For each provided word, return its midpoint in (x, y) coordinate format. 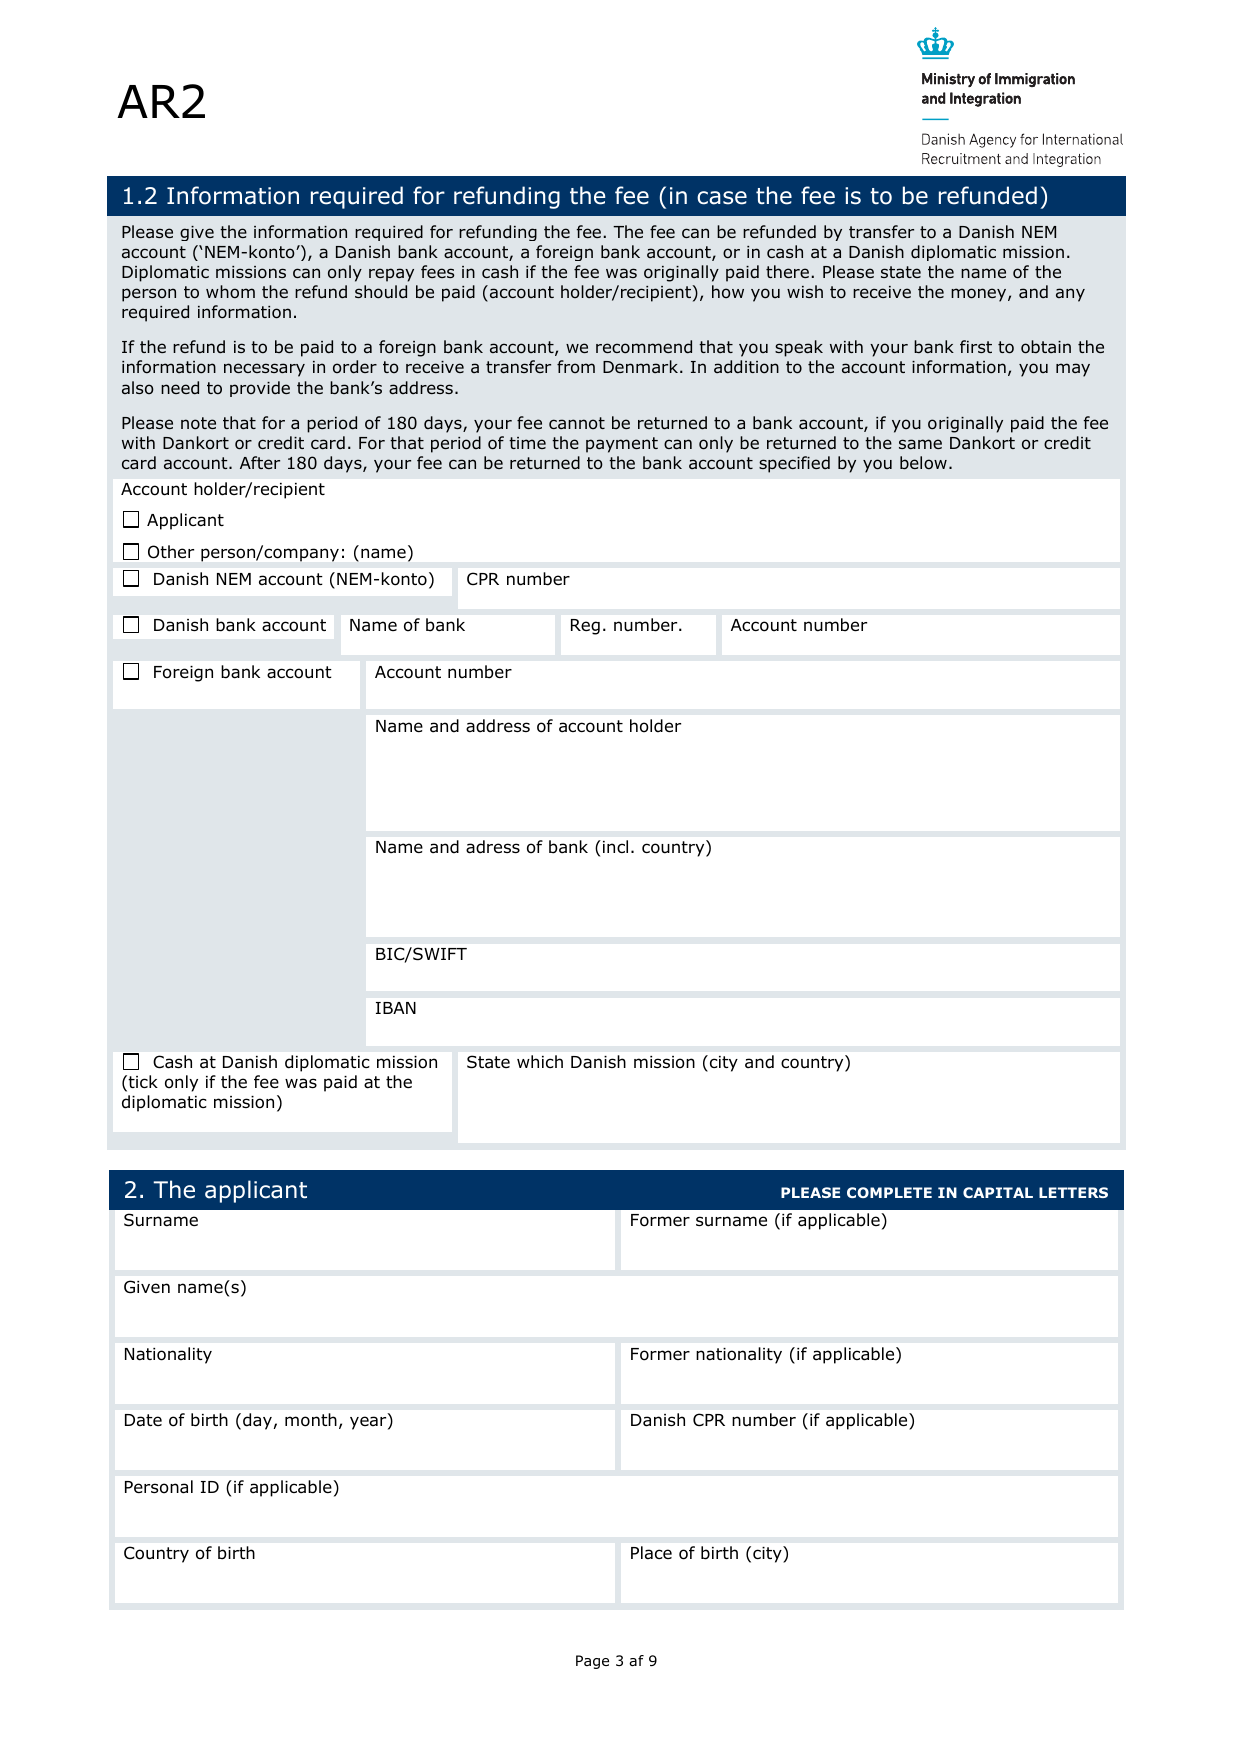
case (722, 198)
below (923, 463)
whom (230, 292)
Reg (585, 627)
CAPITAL (998, 1192)
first (976, 346)
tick (143, 1081)
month (311, 1420)
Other (171, 551)
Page (592, 1662)
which (540, 1061)
